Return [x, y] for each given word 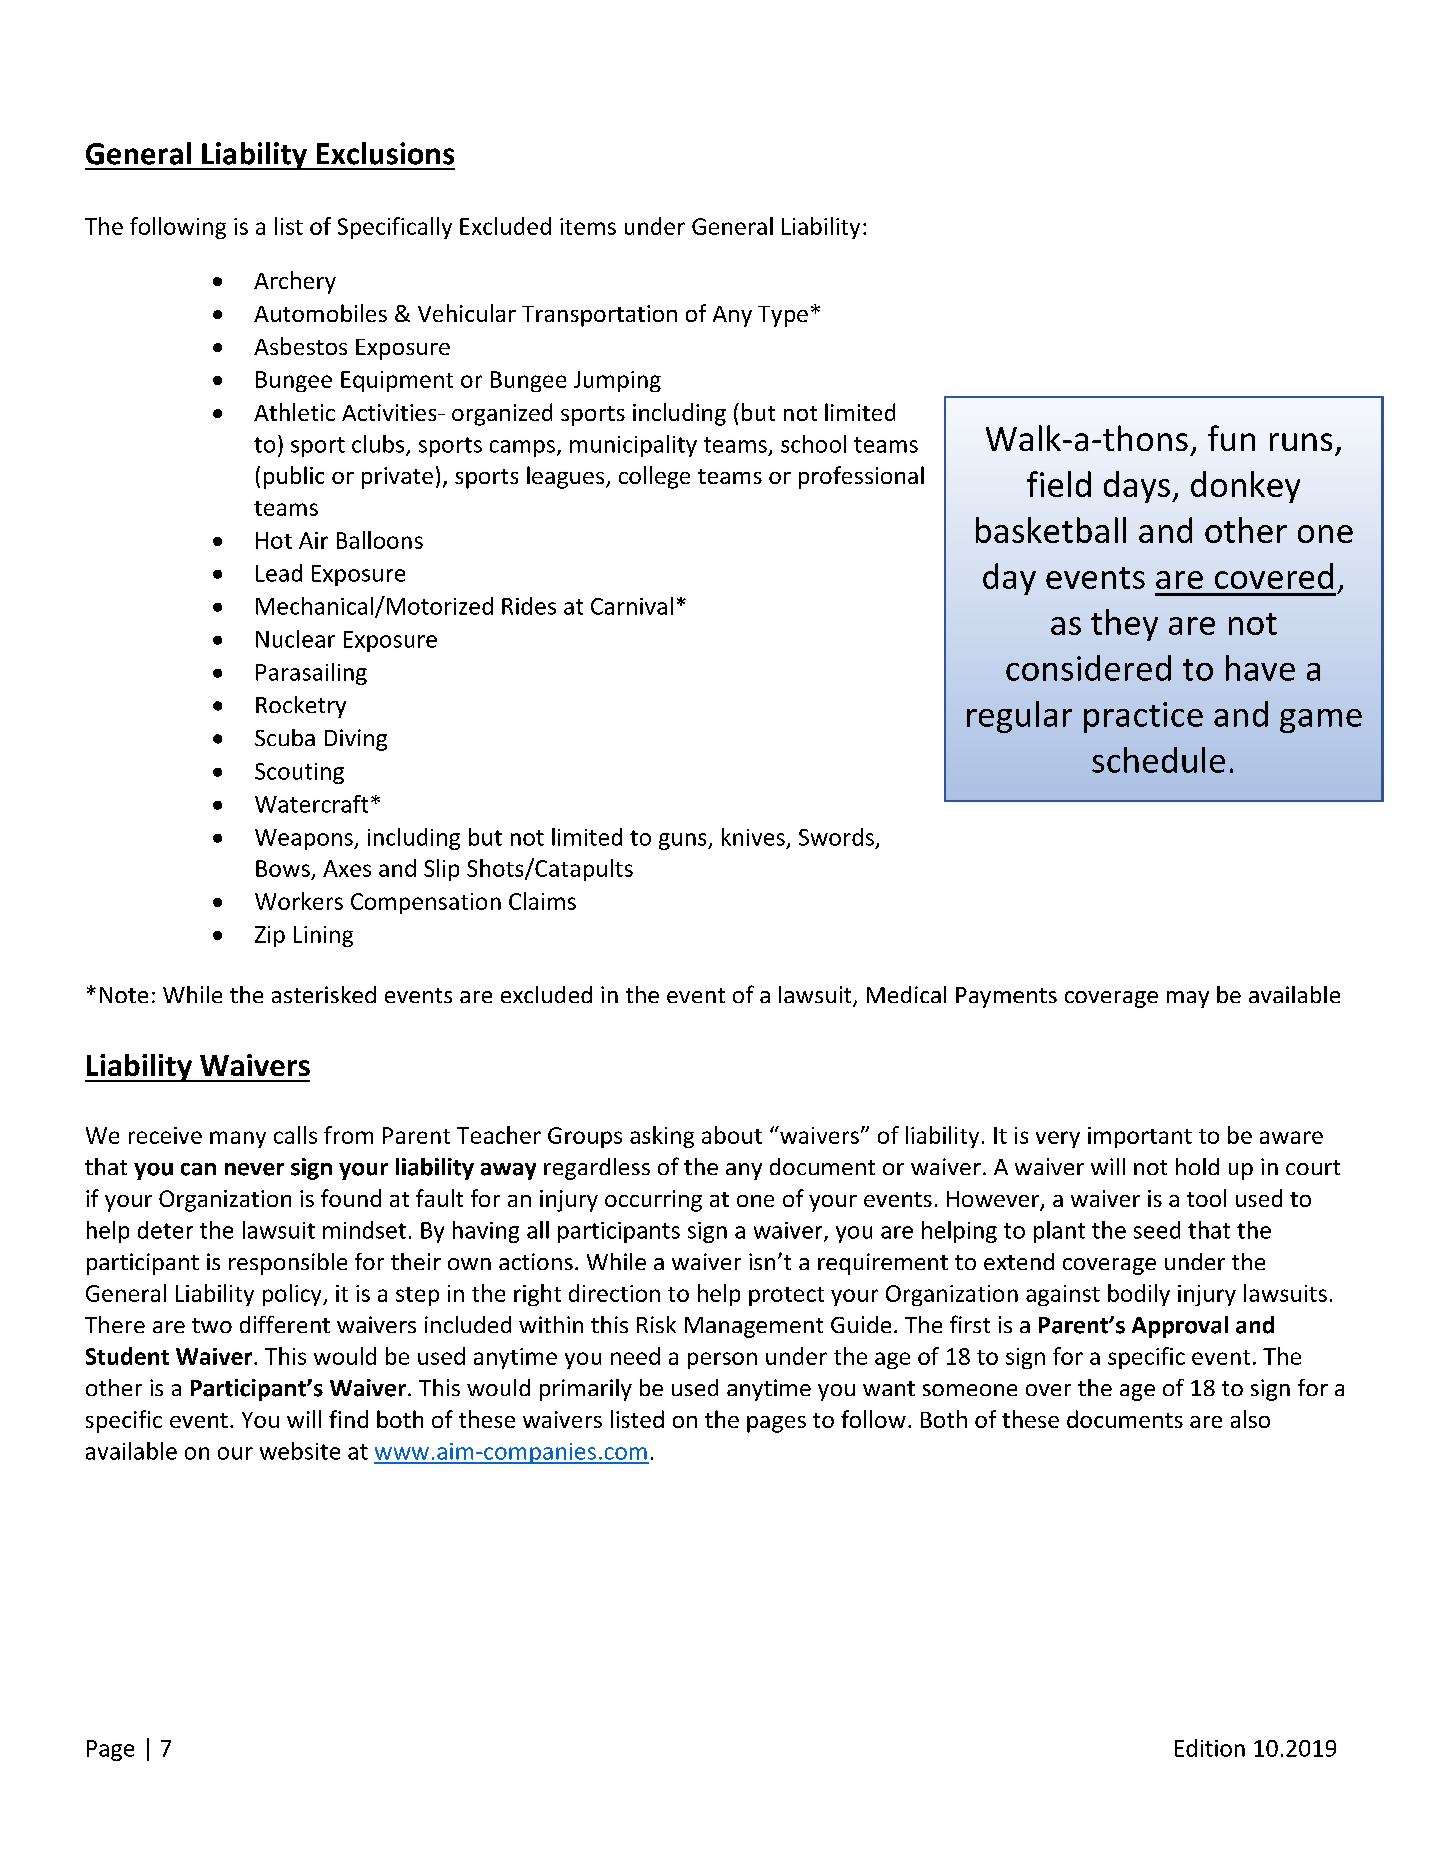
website [300, 1451]
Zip [270, 936]
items [588, 226]
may [1188, 999]
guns [684, 841]
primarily [586, 1390]
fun [1231, 438]
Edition [1210, 1748]
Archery [295, 282]
